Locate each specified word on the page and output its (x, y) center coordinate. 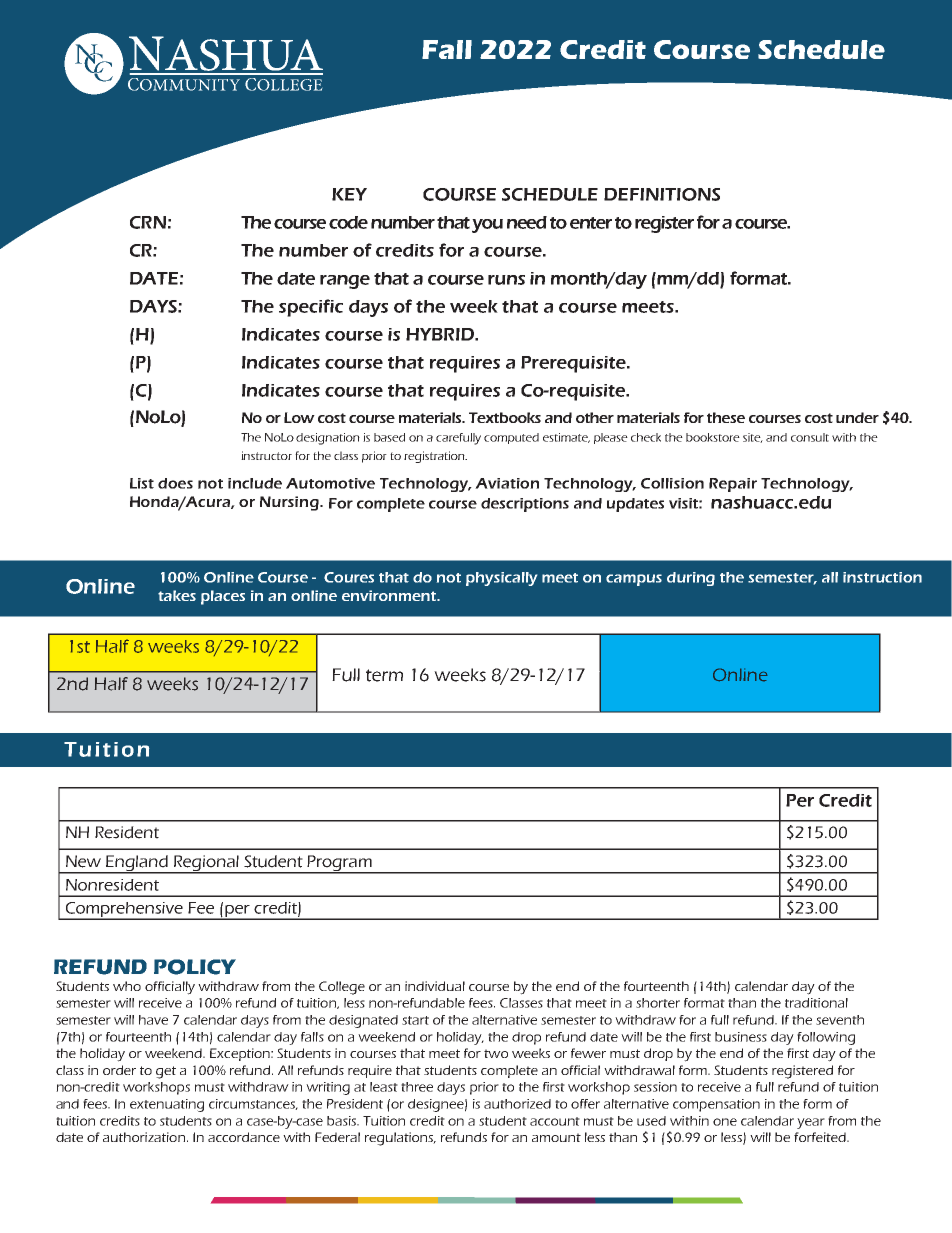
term (384, 675)
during (691, 579)
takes (177, 595)
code (348, 222)
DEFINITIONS (662, 194)
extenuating (167, 1105)
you (487, 226)
